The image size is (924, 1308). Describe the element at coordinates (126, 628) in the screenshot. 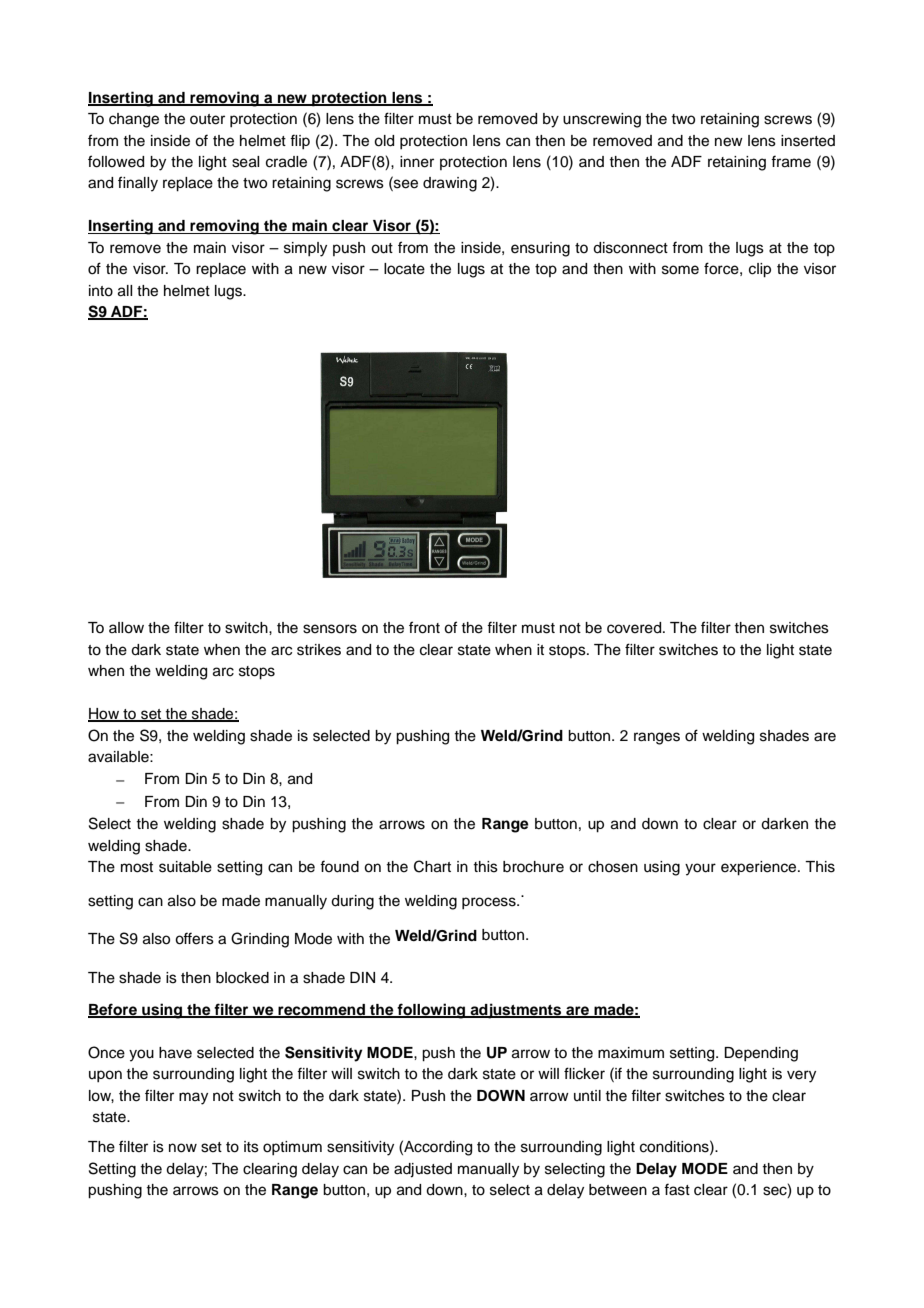

I see `allow` at that location.
